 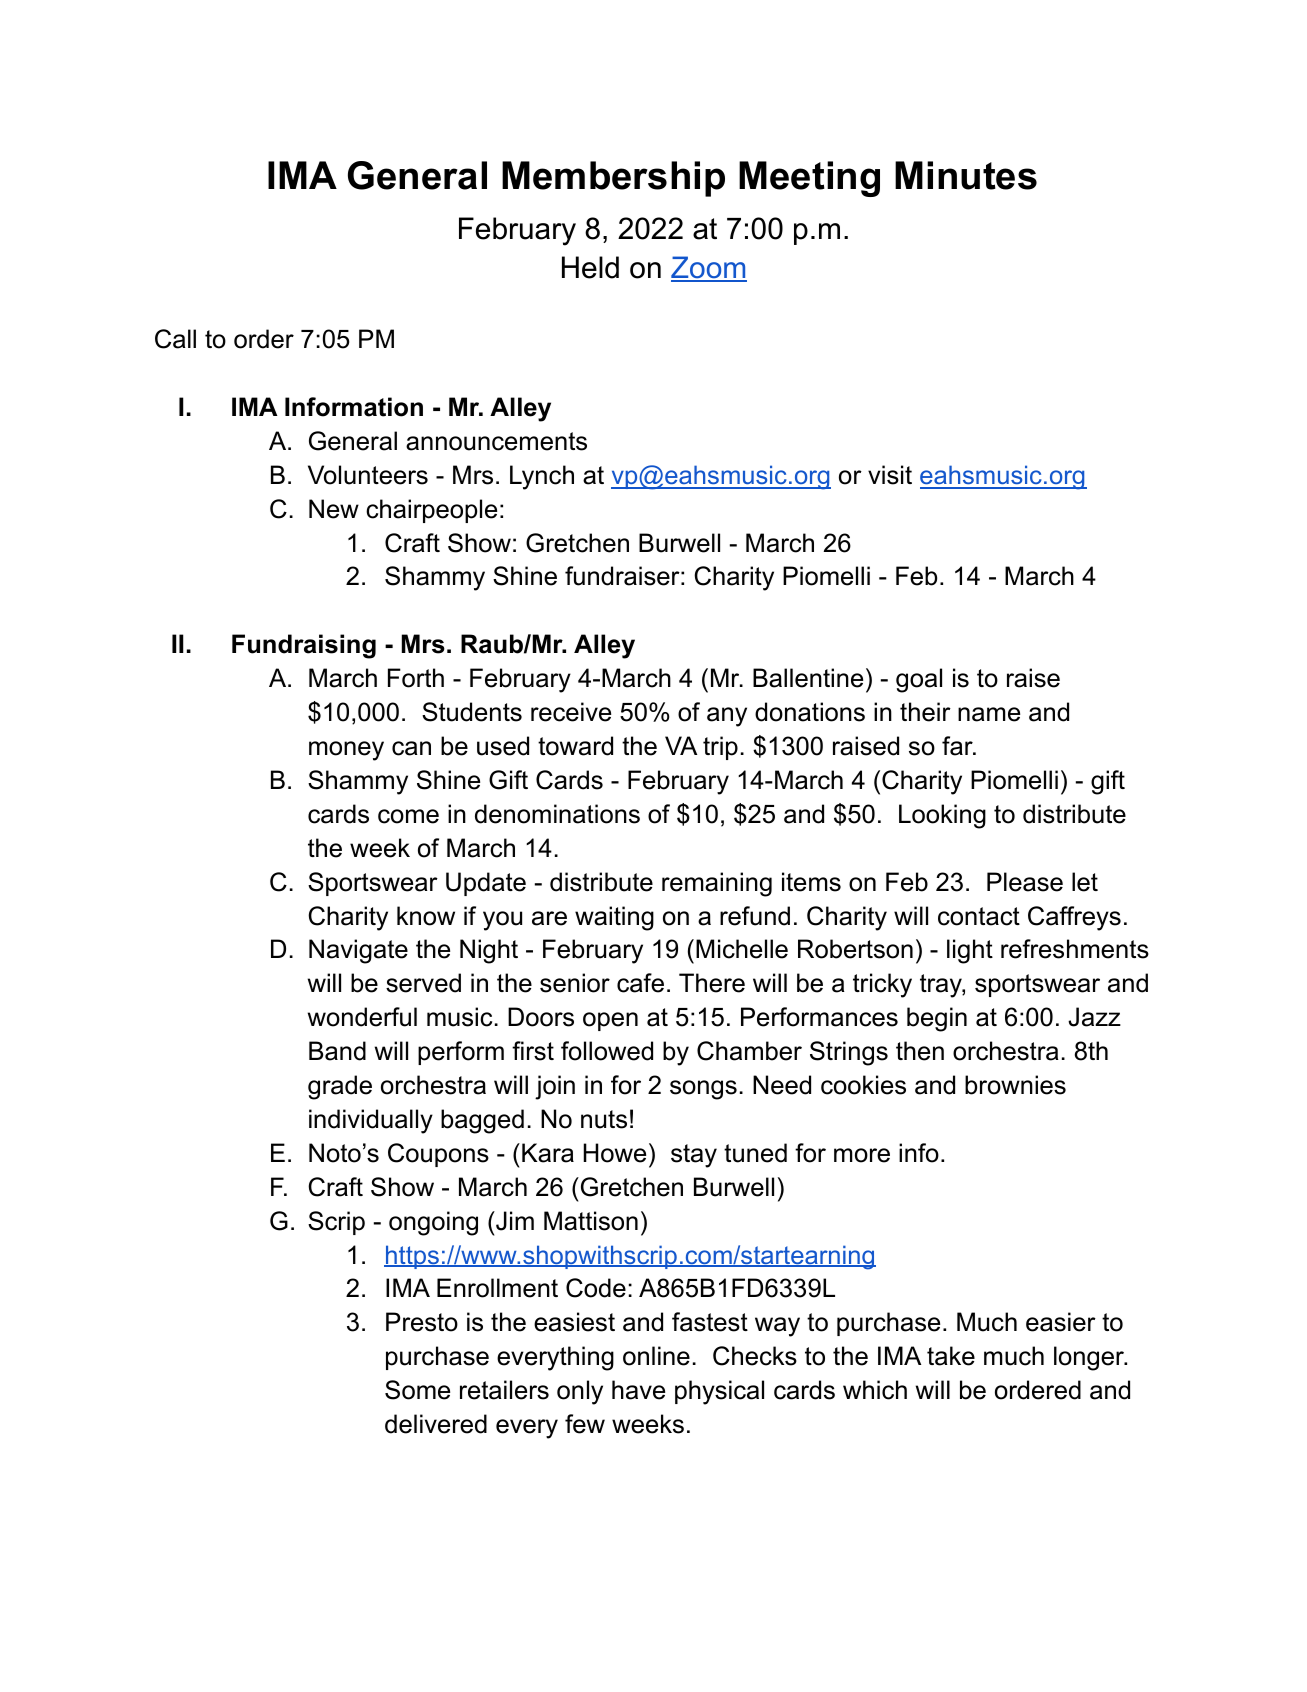 What do you see at coordinates (175, 339) in the document?
I see `Call` at bounding box center [175, 339].
